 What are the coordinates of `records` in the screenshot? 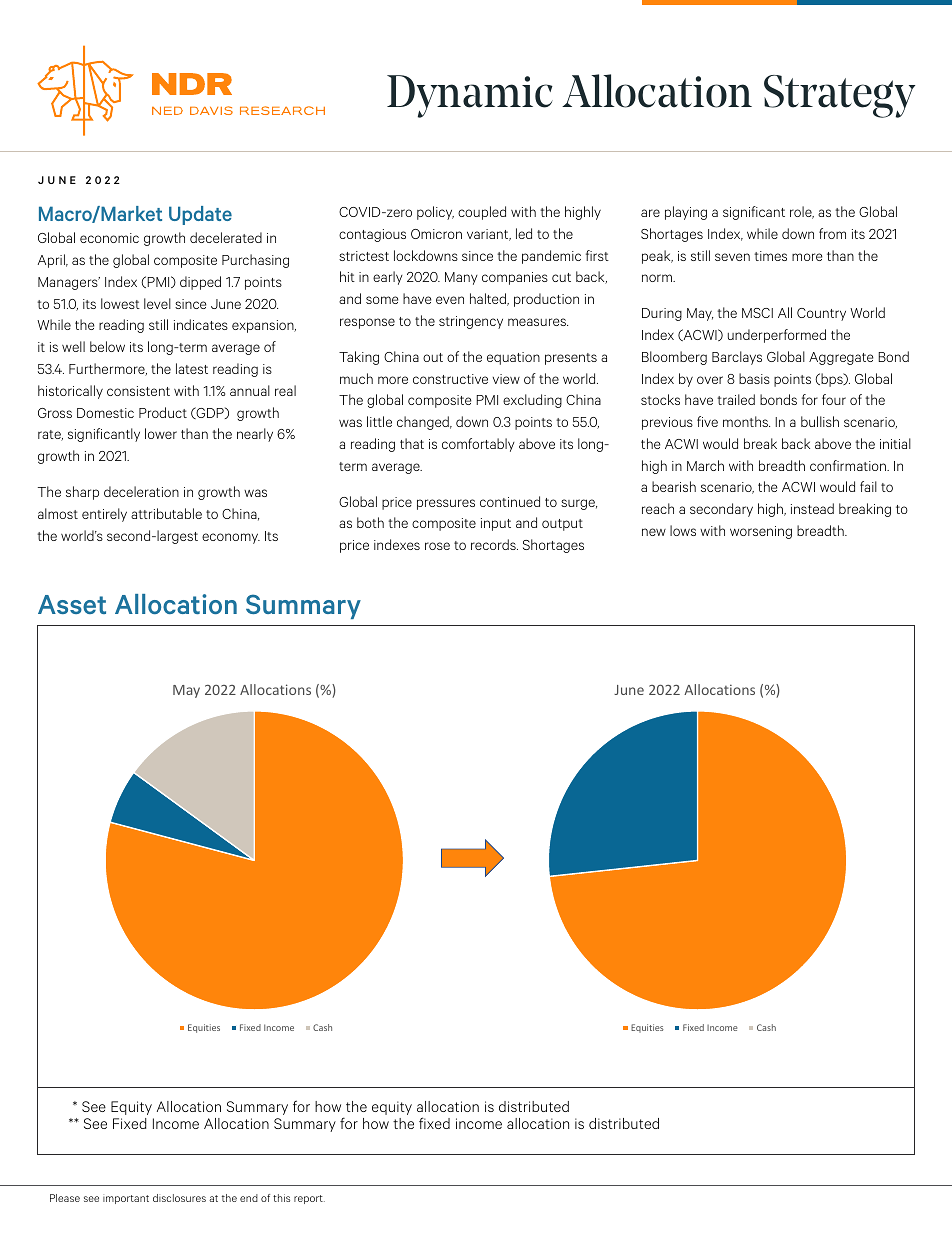 It's located at (494, 544).
